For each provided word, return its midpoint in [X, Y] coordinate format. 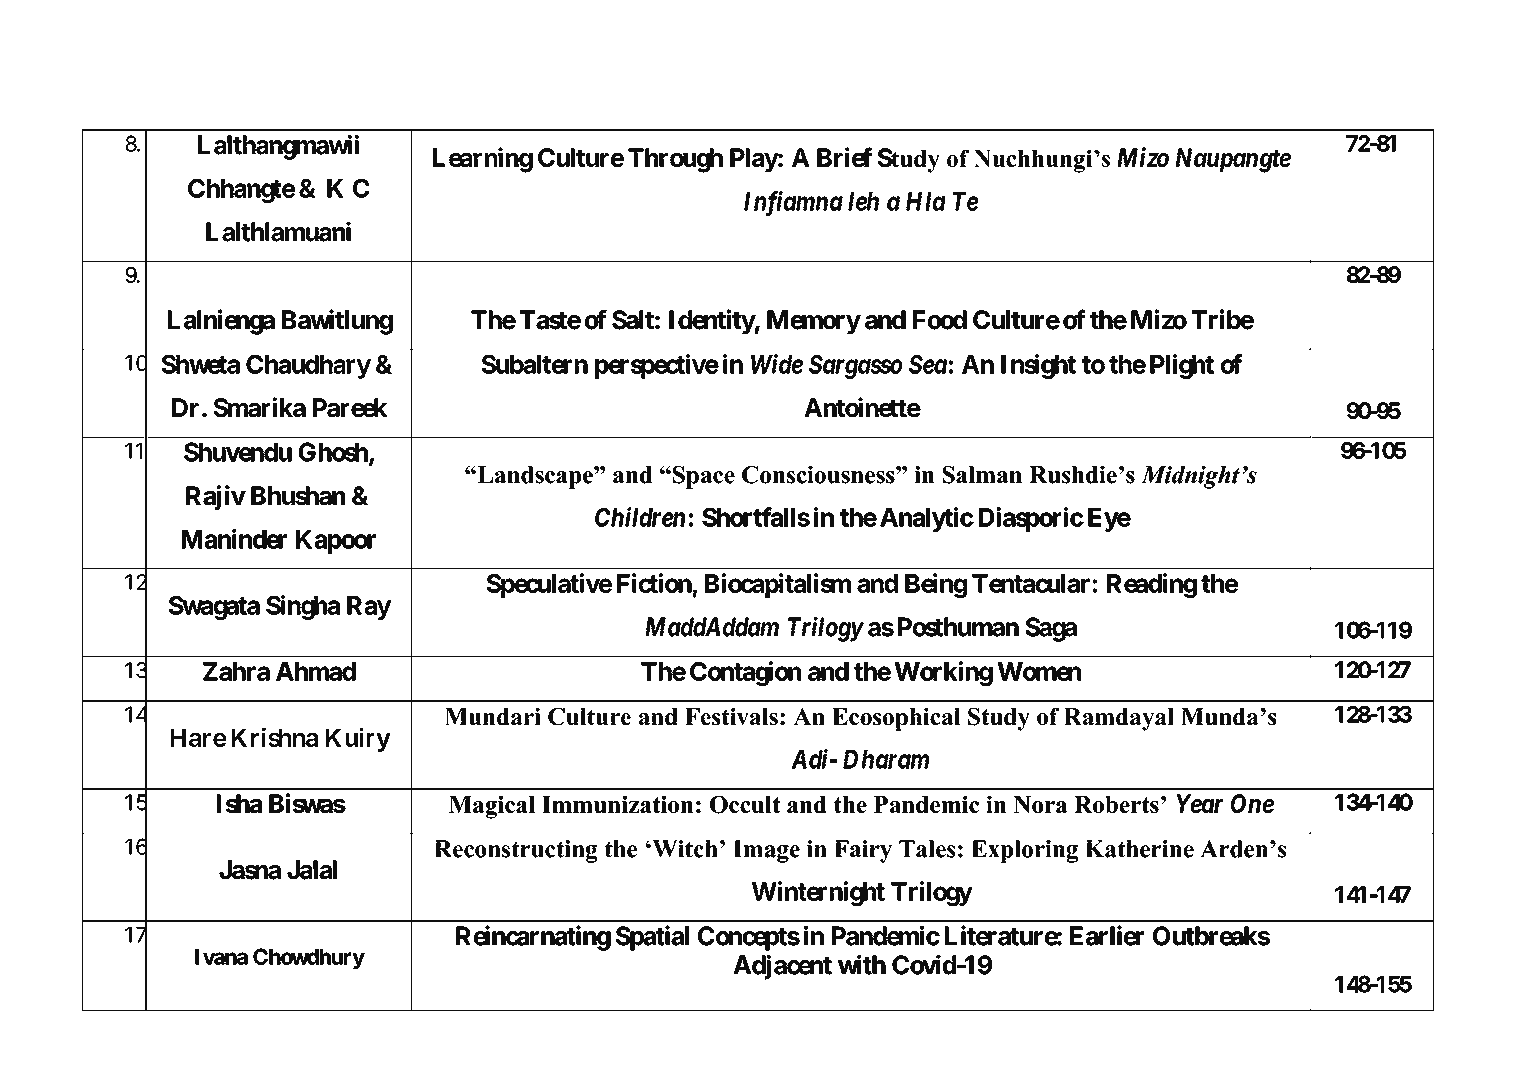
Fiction [654, 583]
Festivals [731, 716]
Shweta [201, 364]
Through [675, 160]
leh [863, 201]
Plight [1182, 366]
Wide [777, 364]
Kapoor [336, 542]
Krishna [274, 737]
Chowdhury [309, 958]
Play [754, 160]
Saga [1051, 629]
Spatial [652, 938]
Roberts [1116, 804]
